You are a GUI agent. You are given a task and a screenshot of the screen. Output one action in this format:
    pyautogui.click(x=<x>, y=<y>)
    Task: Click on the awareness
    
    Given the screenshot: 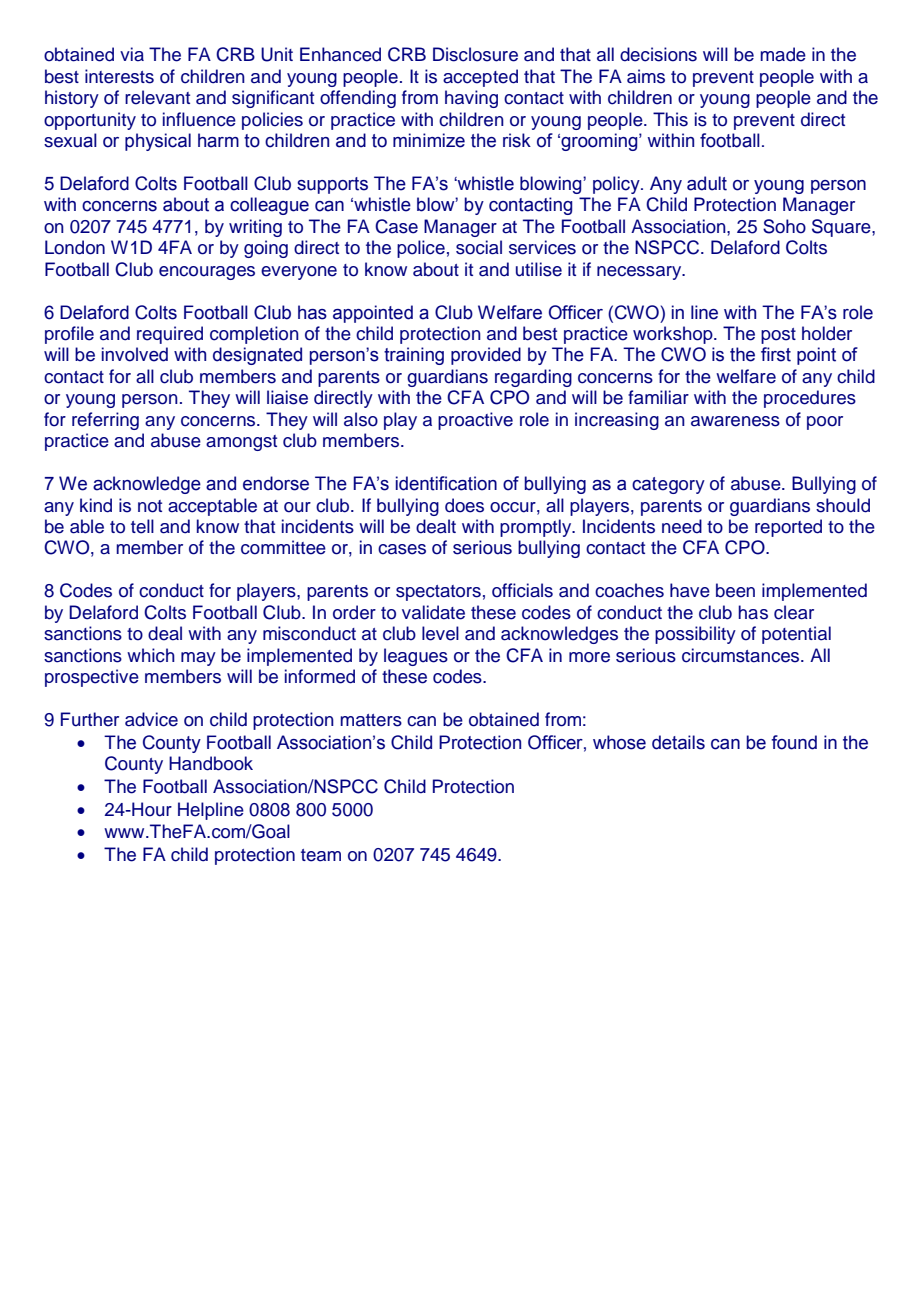 What is the action you would take?
    pyautogui.click(x=735, y=421)
